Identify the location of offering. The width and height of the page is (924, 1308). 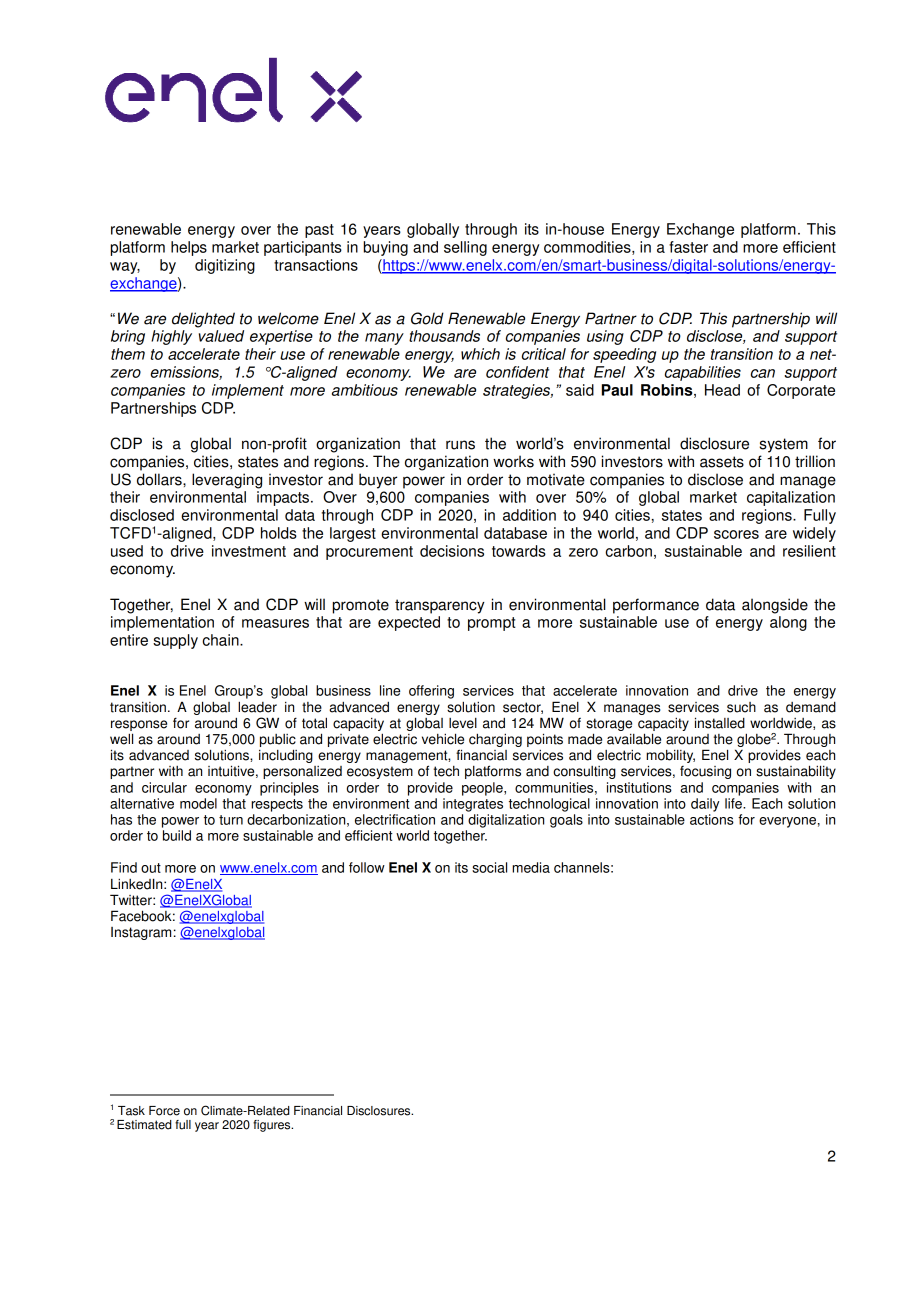
(431, 692).
